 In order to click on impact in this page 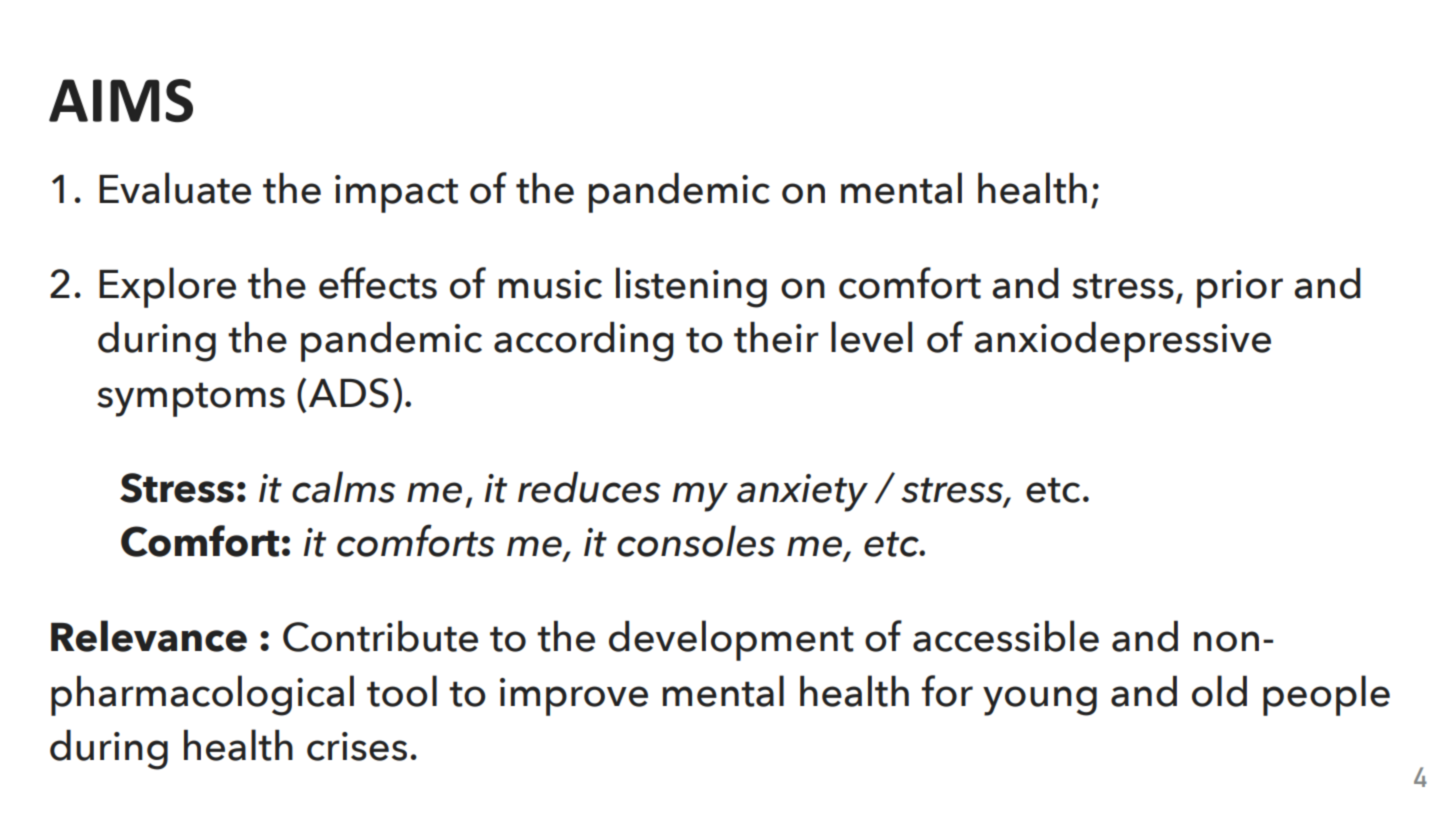, I will do `click(396, 194)`.
